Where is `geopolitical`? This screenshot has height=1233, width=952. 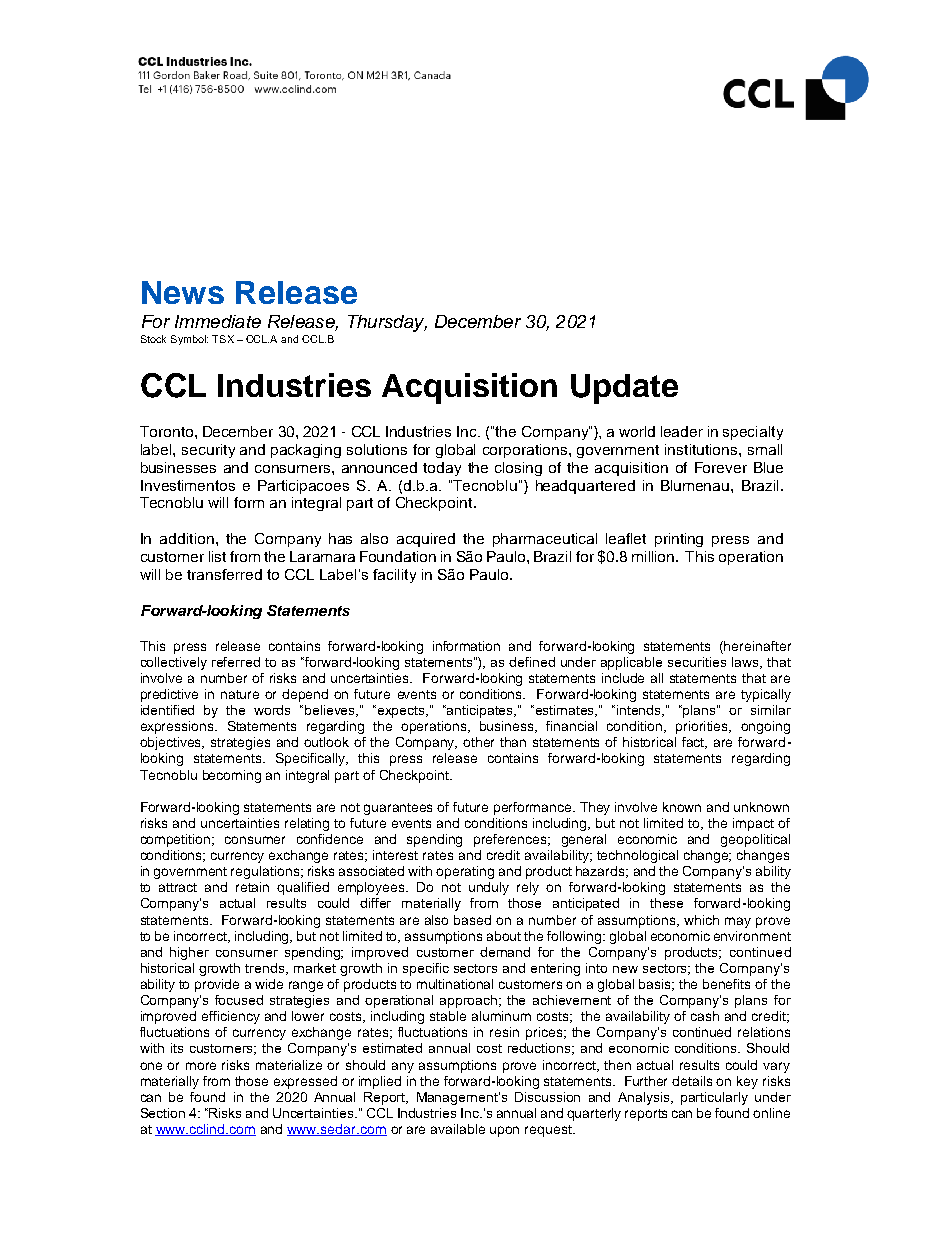
geopolitical is located at coordinates (755, 840).
